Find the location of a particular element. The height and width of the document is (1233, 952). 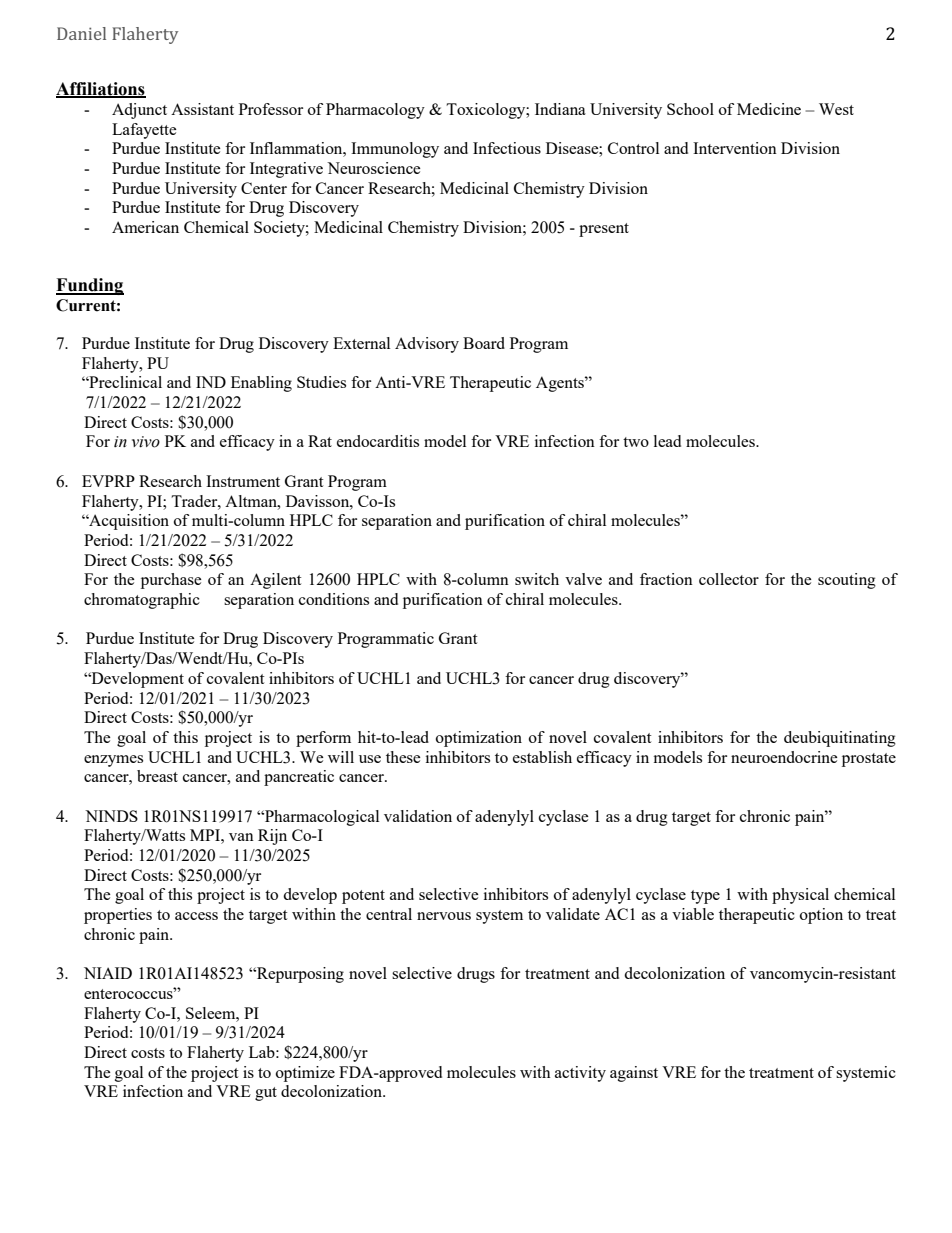

gut is located at coordinates (266, 1094).
